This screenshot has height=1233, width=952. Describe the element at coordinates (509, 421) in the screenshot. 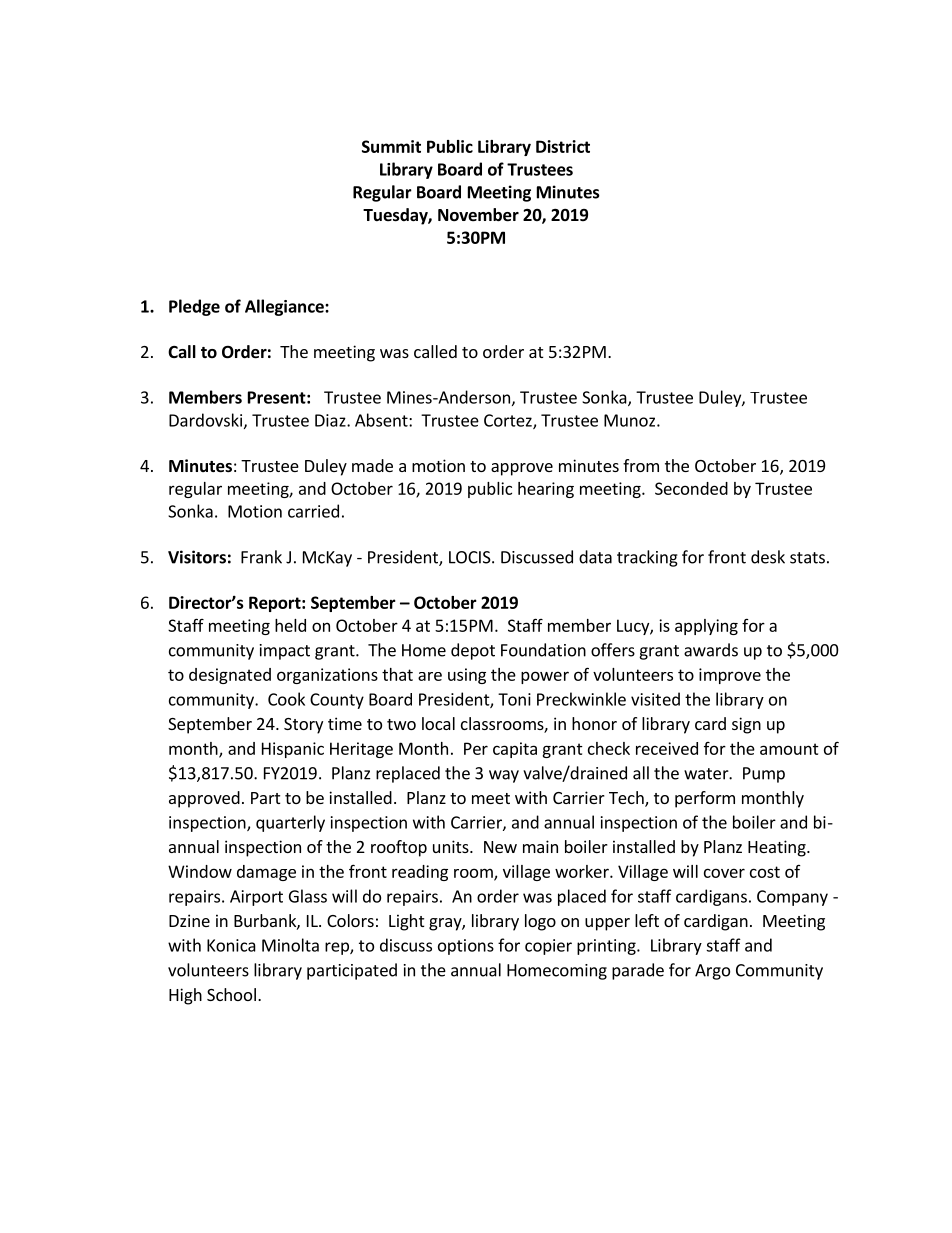

I see `Cortez` at that location.
